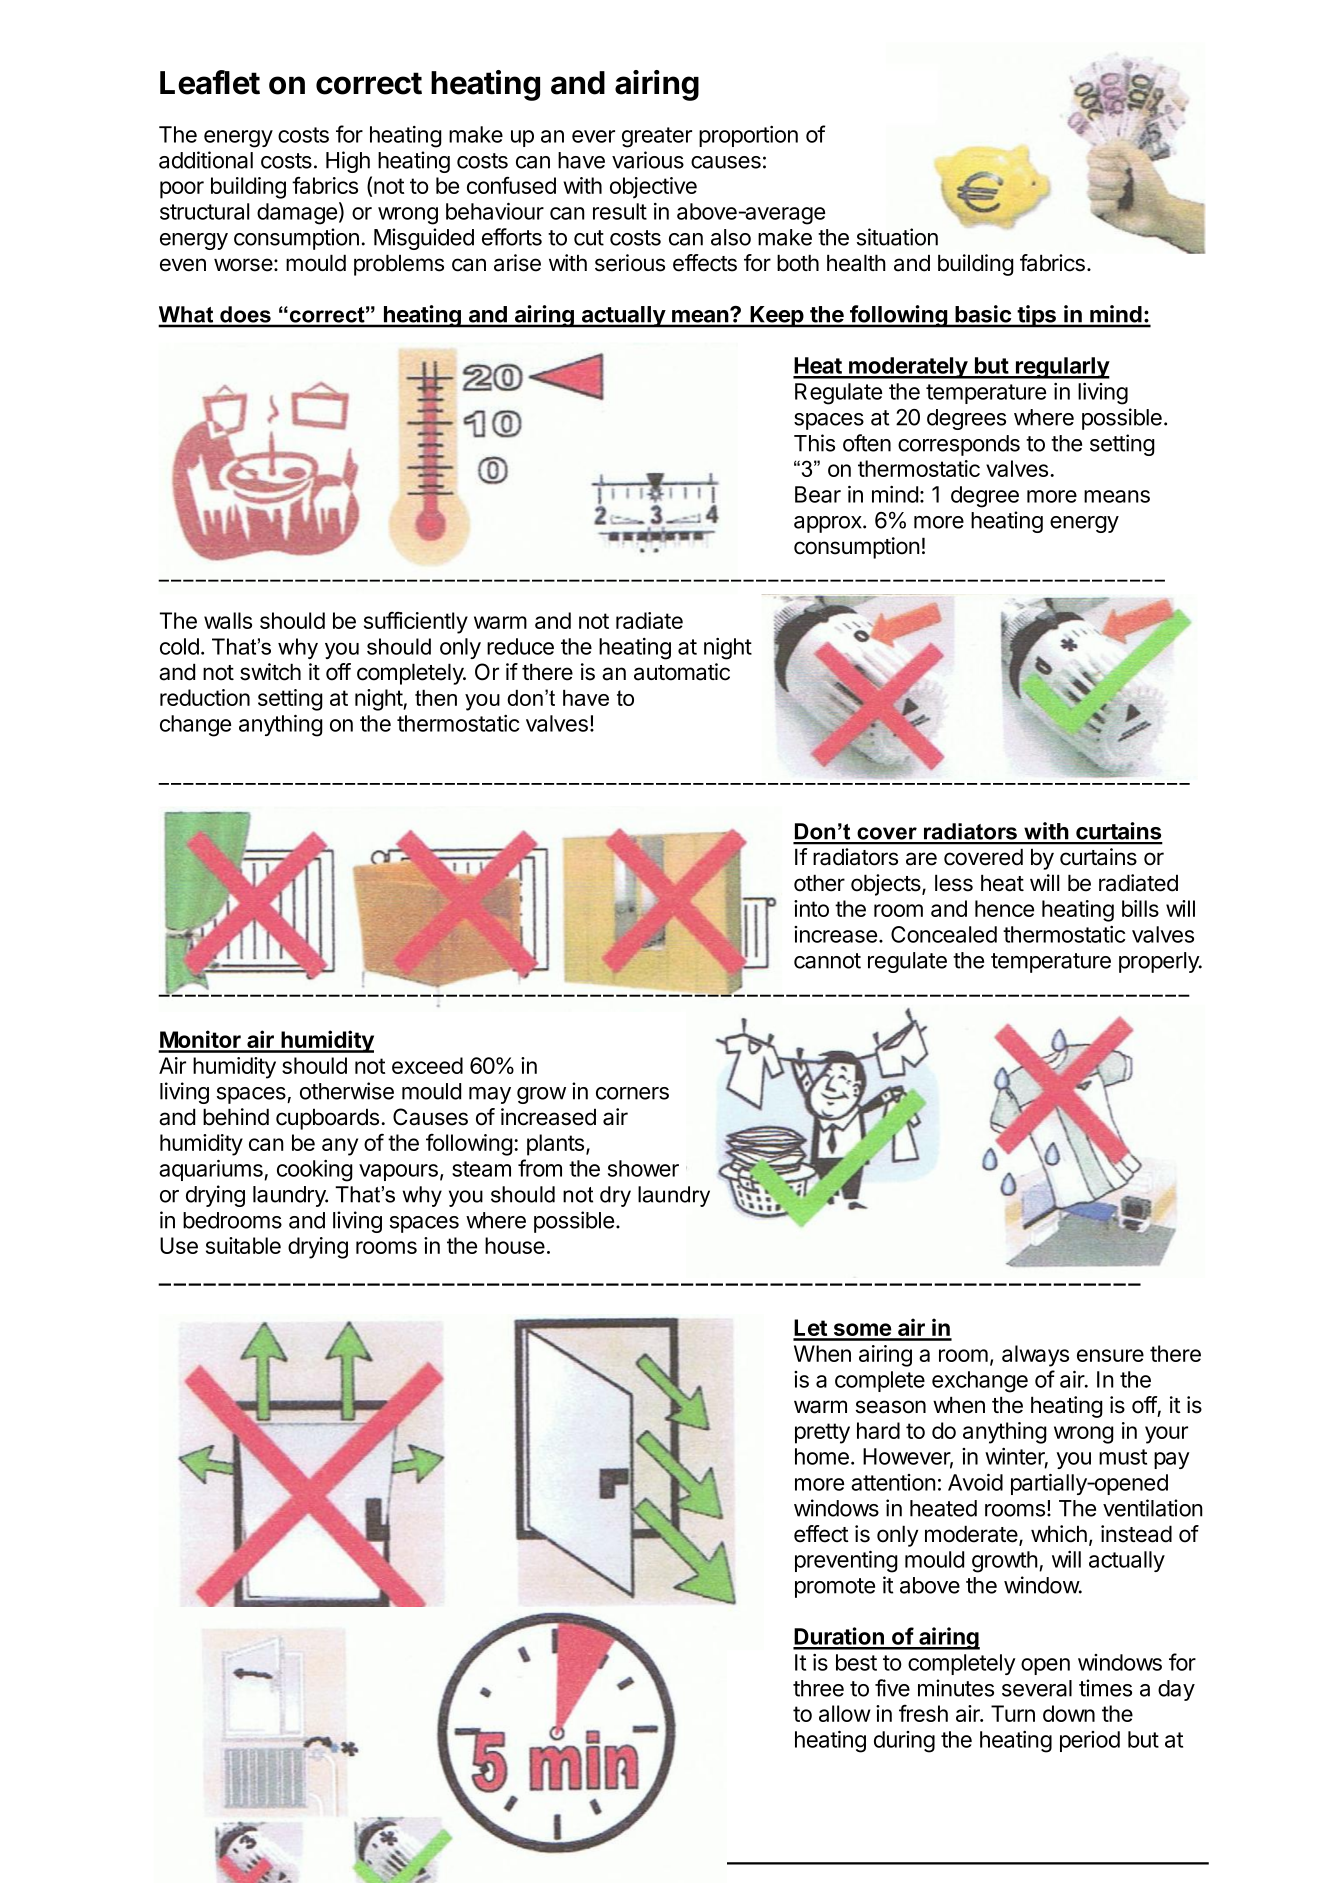 The image size is (1332, 1883). Describe the element at coordinates (653, 188) in the document. I see `objective` at that location.
